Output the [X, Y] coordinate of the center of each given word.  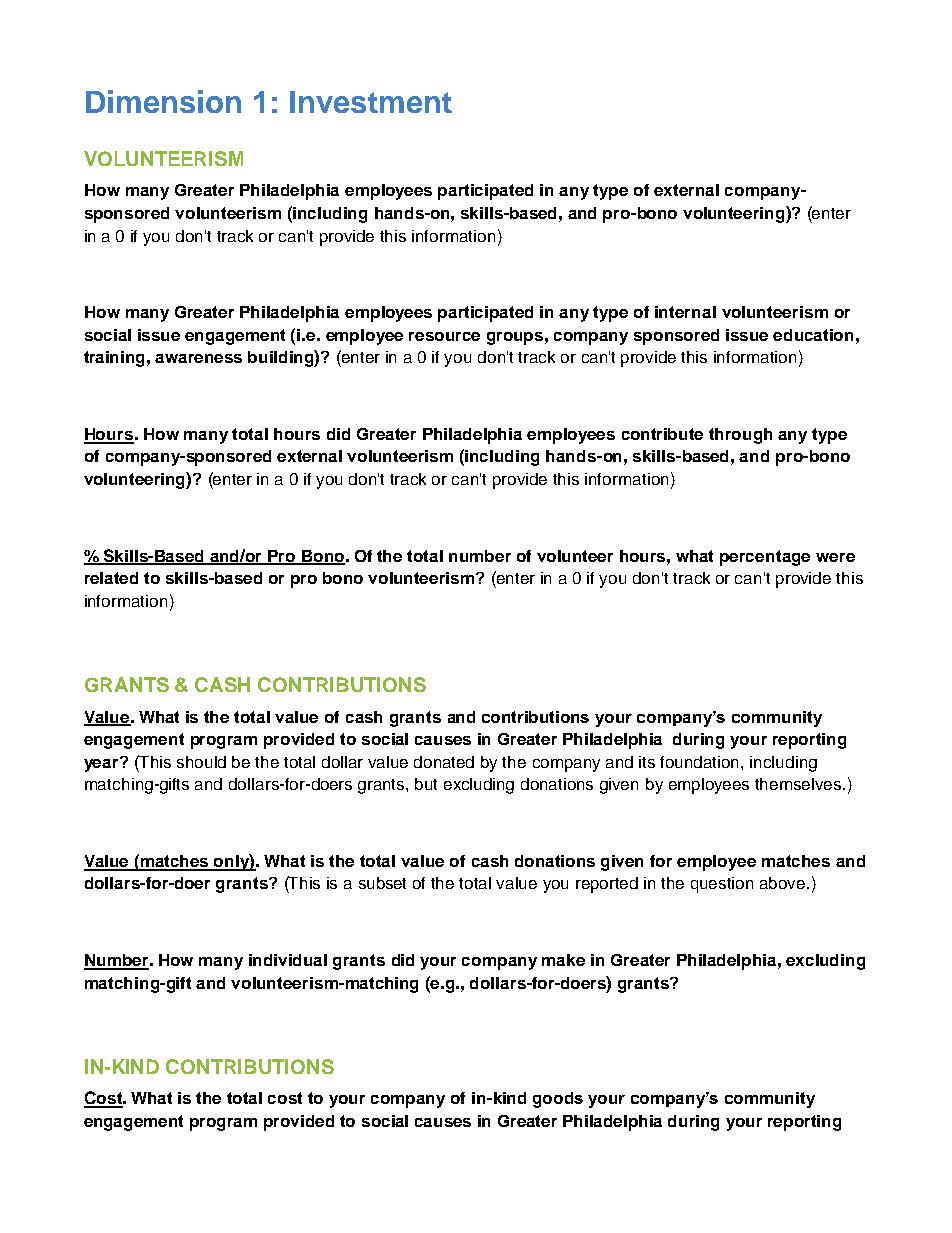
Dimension [163, 101]
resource [444, 336]
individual [288, 960]
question [722, 885]
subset [382, 883]
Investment [371, 102]
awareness [198, 358]
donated [444, 762]
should [201, 762]
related [111, 578]
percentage [765, 558]
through [740, 436]
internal [685, 312]
